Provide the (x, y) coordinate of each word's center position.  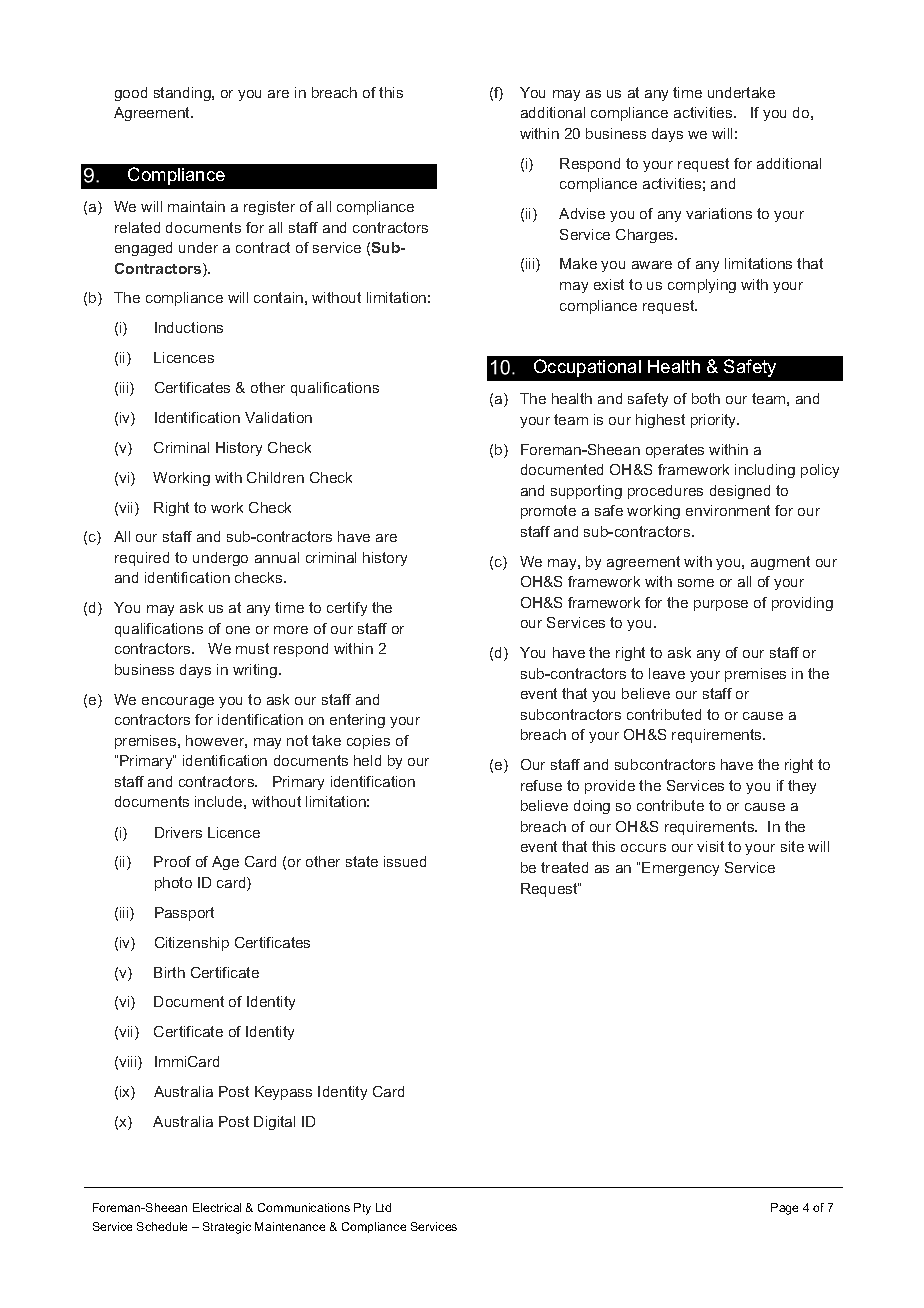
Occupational (587, 368)
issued (405, 861)
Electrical (217, 1207)
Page (784, 1209)
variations (719, 213)
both (706, 398)
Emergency (680, 869)
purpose (721, 605)
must (252, 648)
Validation (278, 417)
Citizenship (192, 944)
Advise (582, 213)
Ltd (383, 1207)
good (131, 94)
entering (357, 721)
